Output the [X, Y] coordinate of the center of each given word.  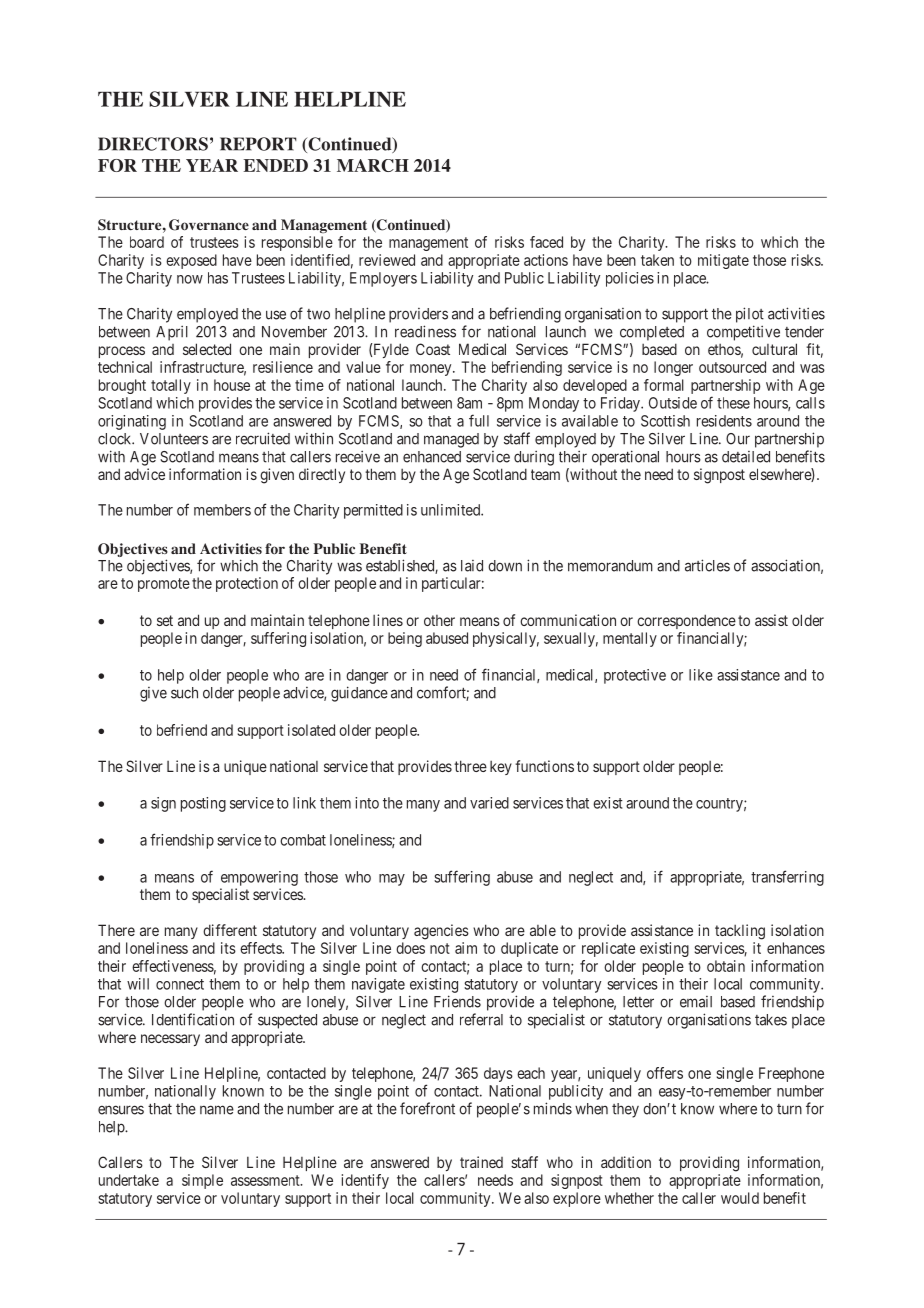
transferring [787, 878]
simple [202, 1181]
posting [203, 804]
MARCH [373, 165]
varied [489, 803]
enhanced [432, 457]
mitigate [723, 261]
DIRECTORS [153, 144]
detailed [746, 457]
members [222, 510]
